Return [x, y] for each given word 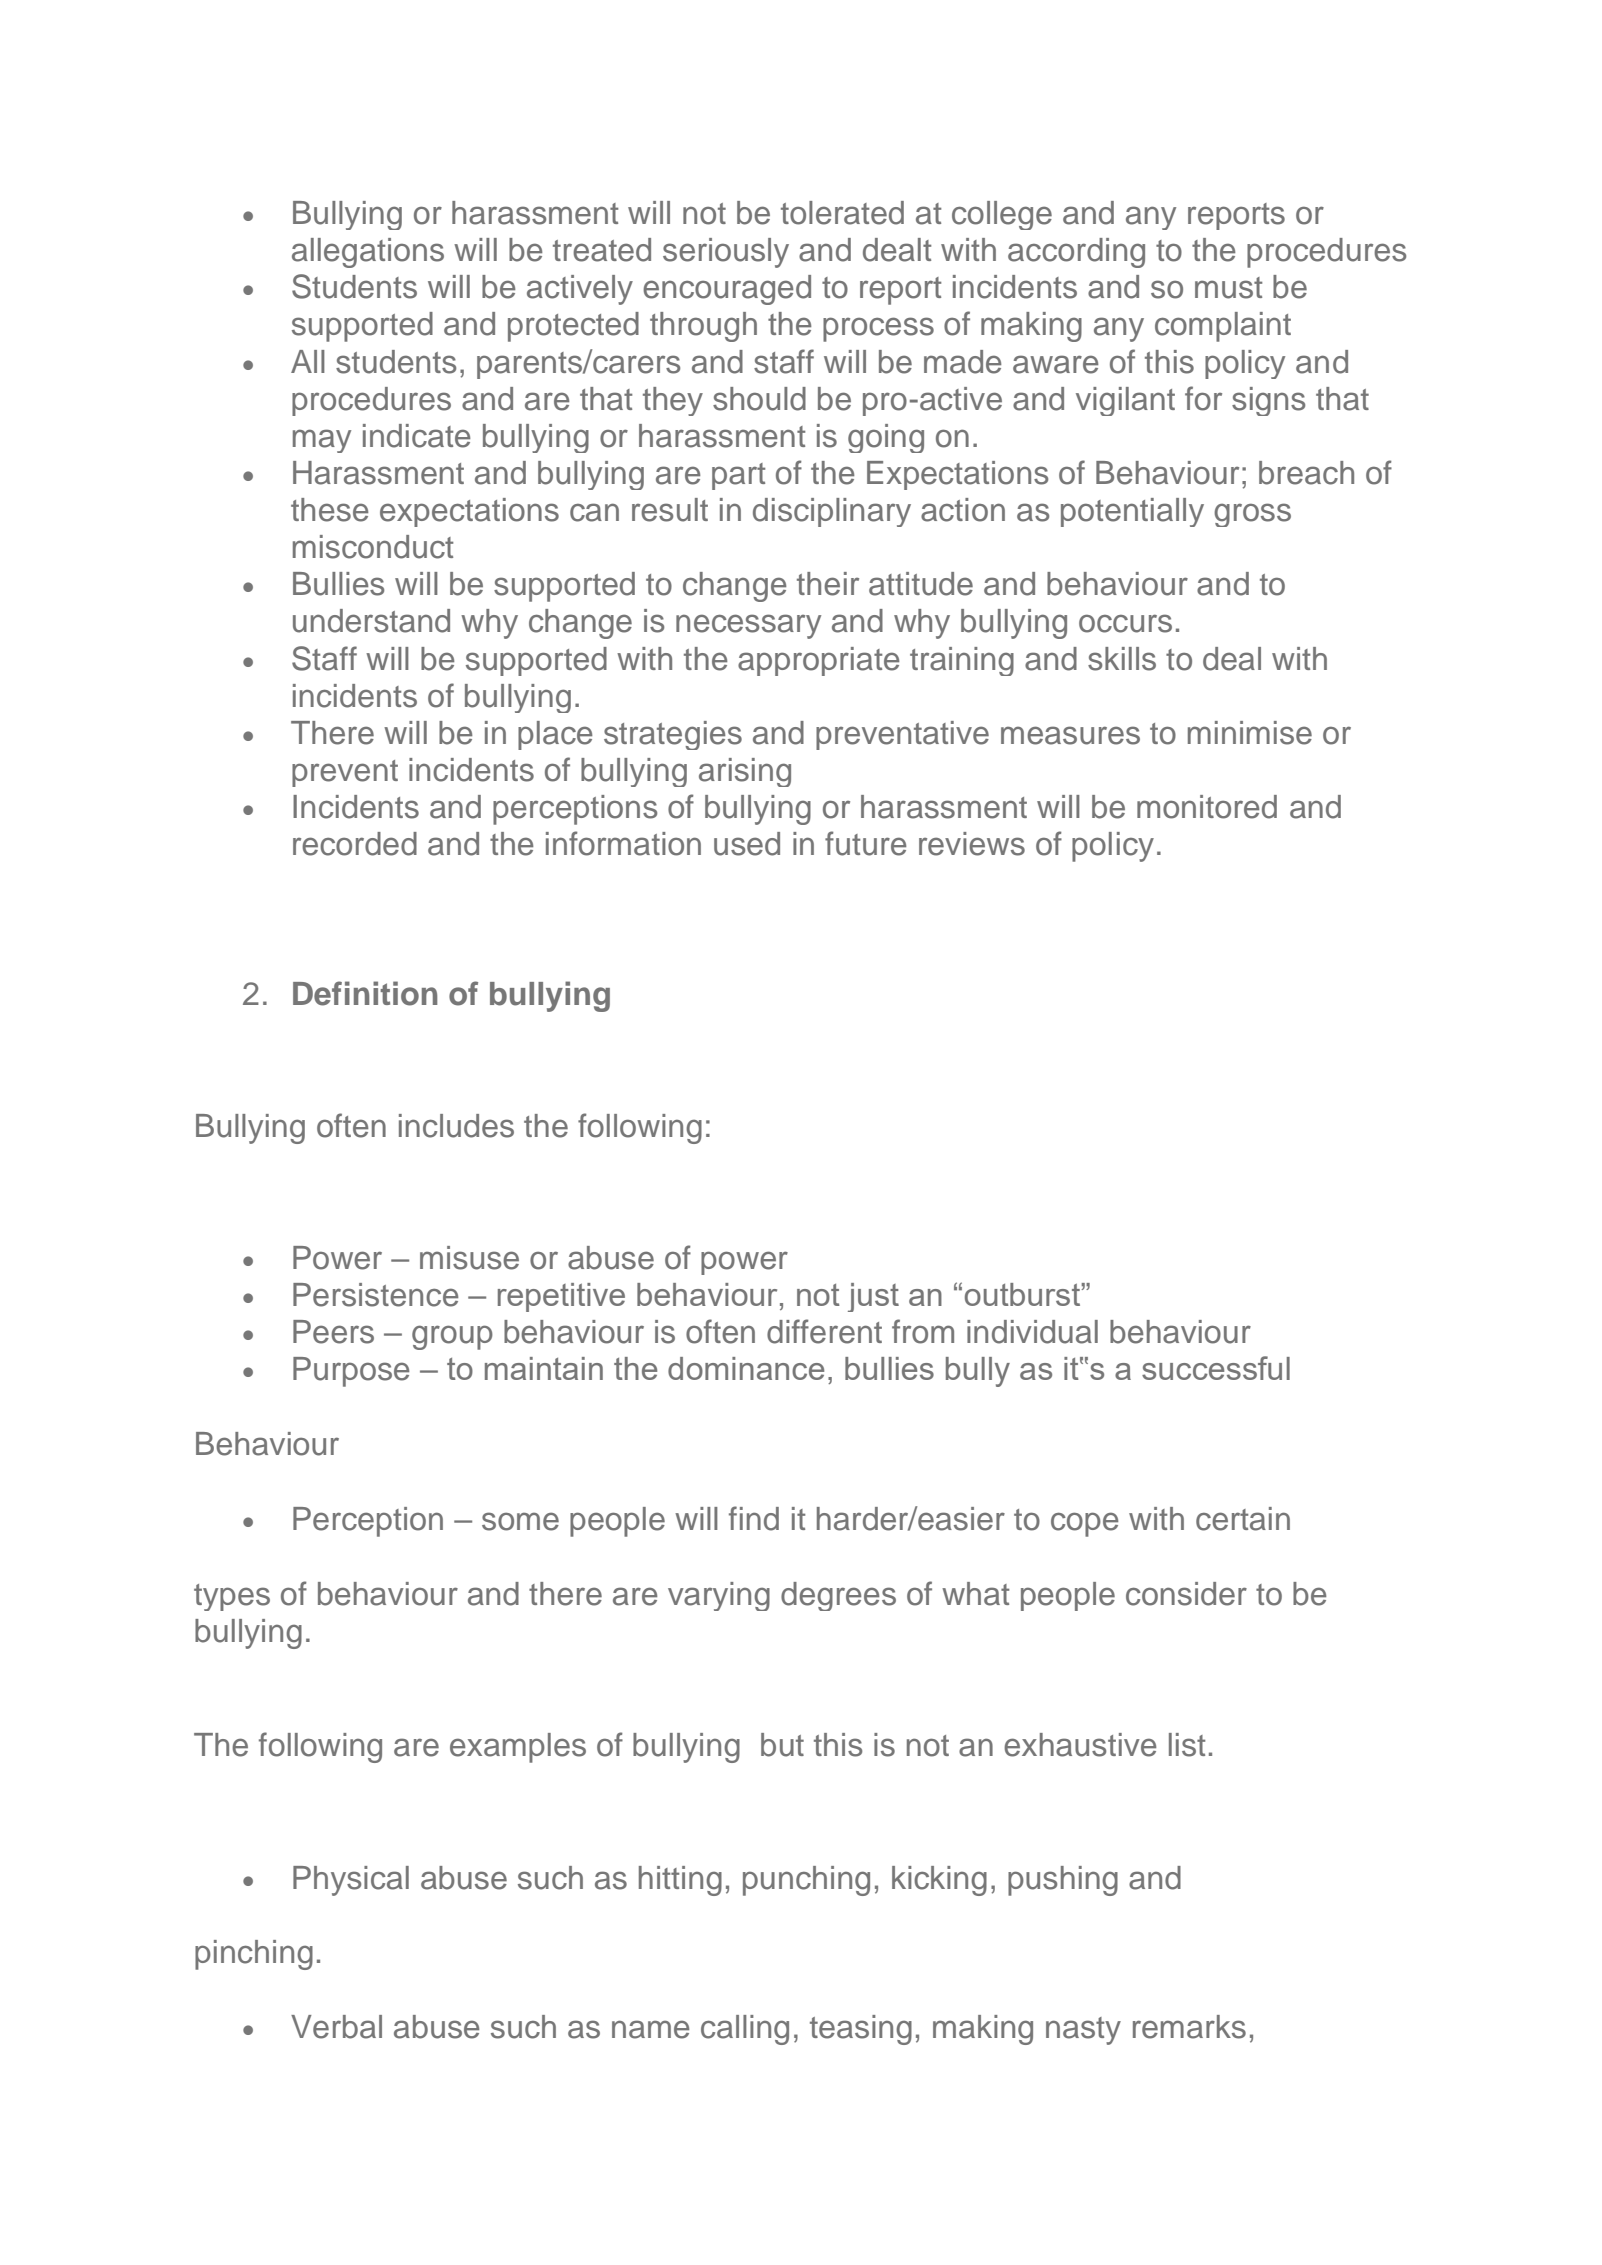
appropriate [819, 661]
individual [1032, 1332]
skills [1122, 659]
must [1228, 288]
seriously [726, 253]
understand [371, 621]
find [754, 1518]
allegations [368, 253]
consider [1186, 1594]
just [873, 1297]
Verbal [336, 2027]
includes [456, 1126]
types [232, 1597]
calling [745, 2030]
